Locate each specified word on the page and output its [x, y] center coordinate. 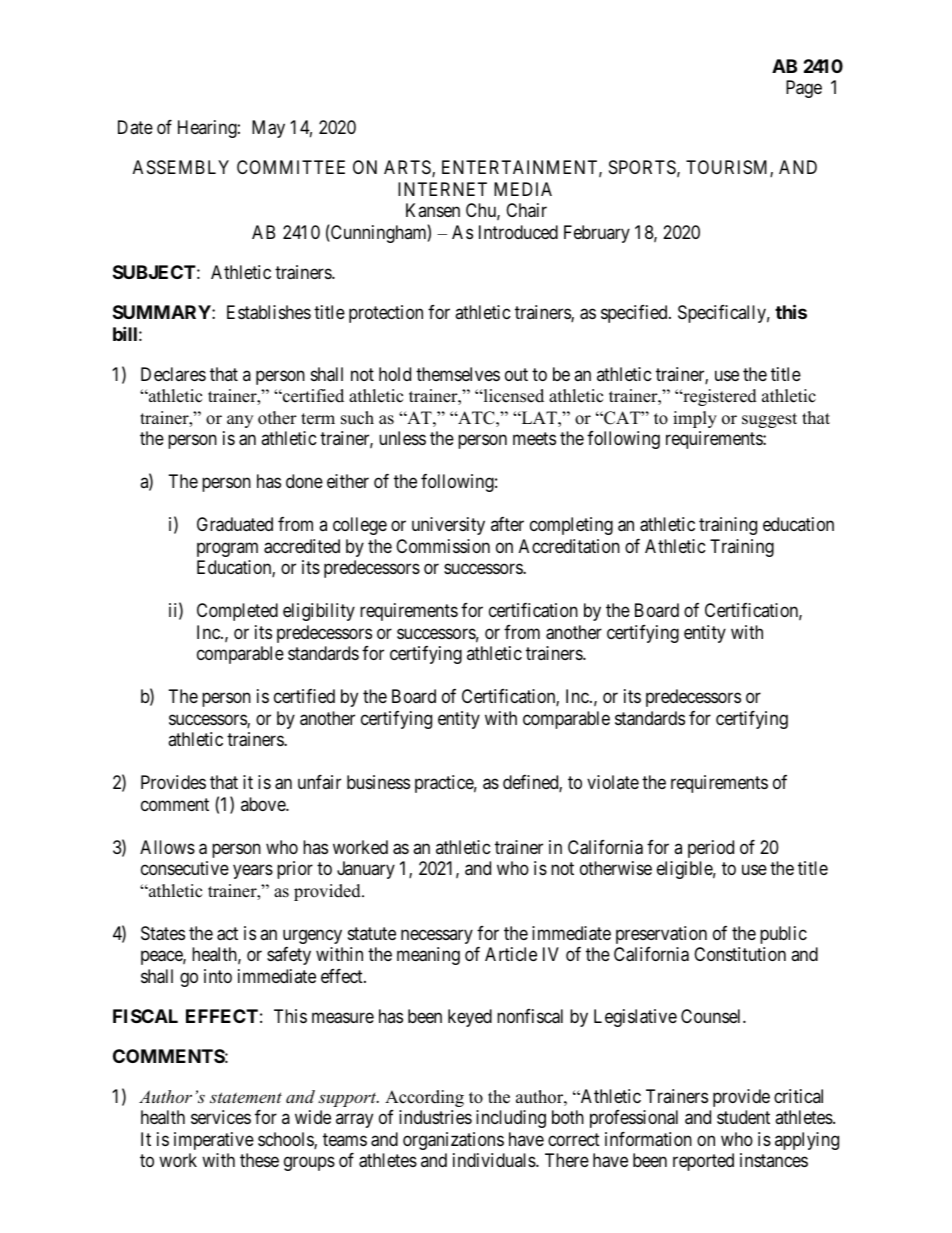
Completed [237, 612]
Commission [443, 546]
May [268, 129]
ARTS [408, 168]
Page [804, 89]
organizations [453, 1141]
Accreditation [569, 546]
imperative [214, 1141]
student [743, 1117]
